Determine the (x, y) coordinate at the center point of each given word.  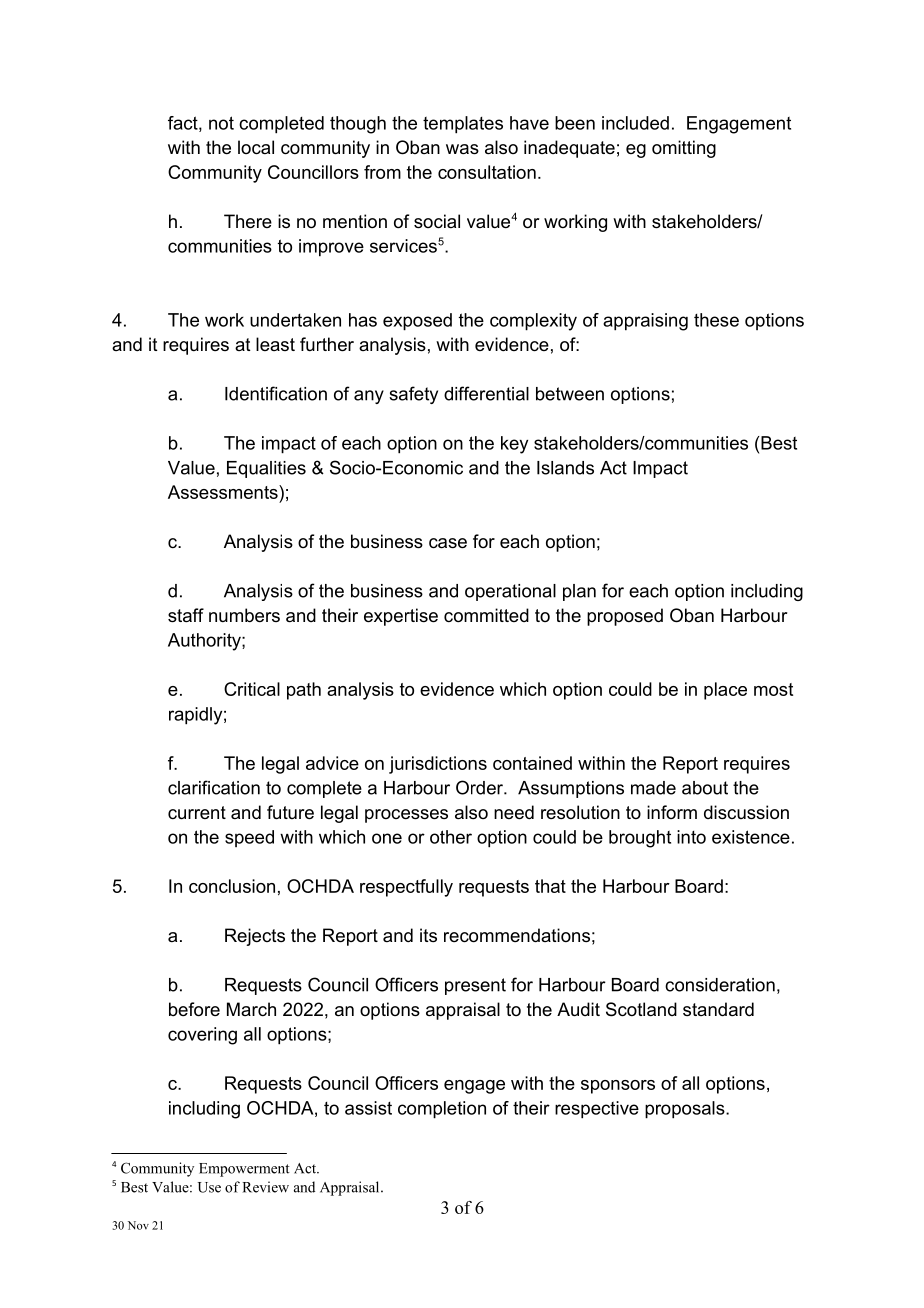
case (448, 543)
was (462, 149)
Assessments (224, 492)
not (221, 123)
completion (442, 1110)
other (451, 837)
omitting (684, 149)
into (691, 837)
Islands (565, 468)
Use (209, 1187)
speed (249, 838)
